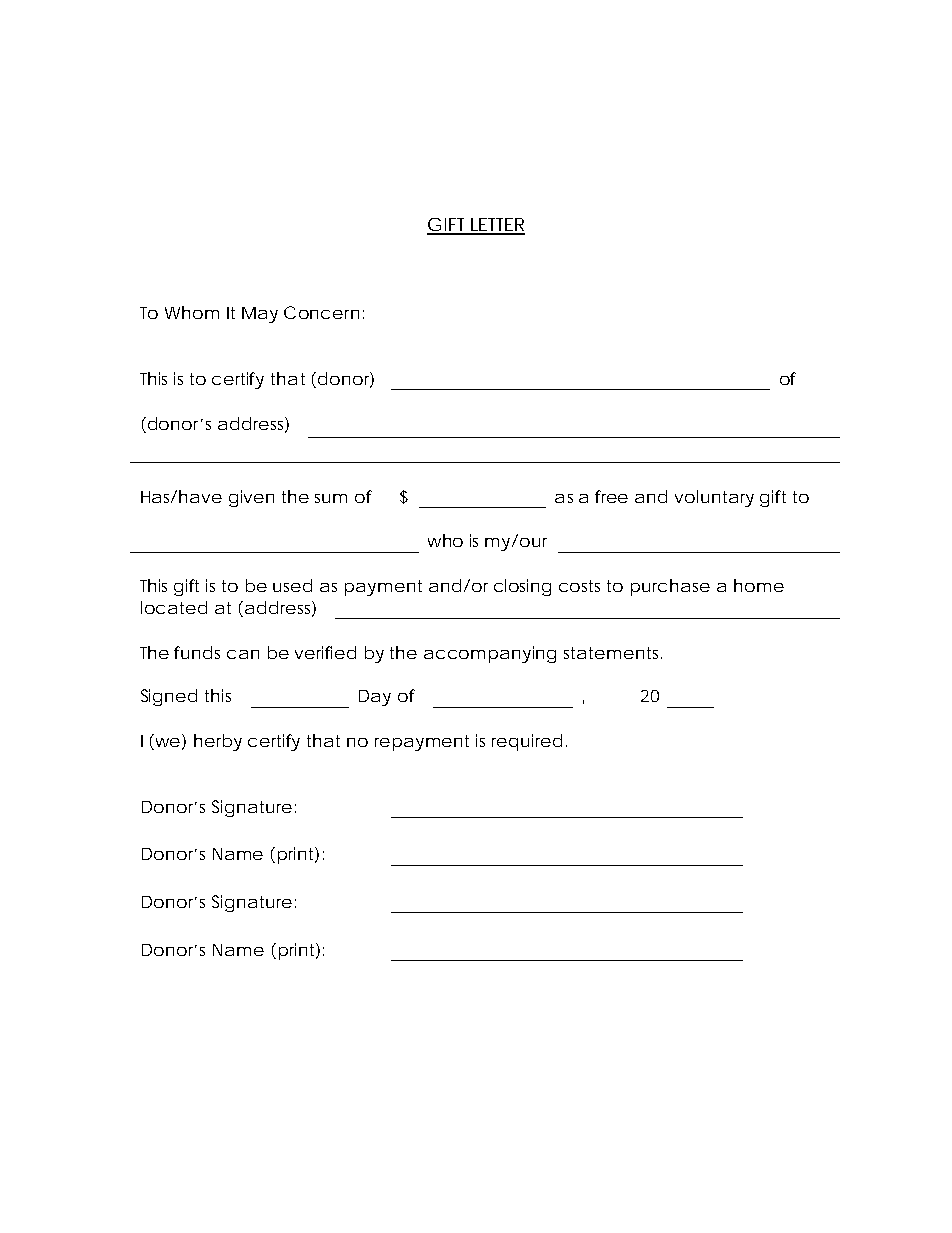 This image has height=1233, width=952. Describe the element at coordinates (714, 498) in the image. I see `voluntary` at that location.
